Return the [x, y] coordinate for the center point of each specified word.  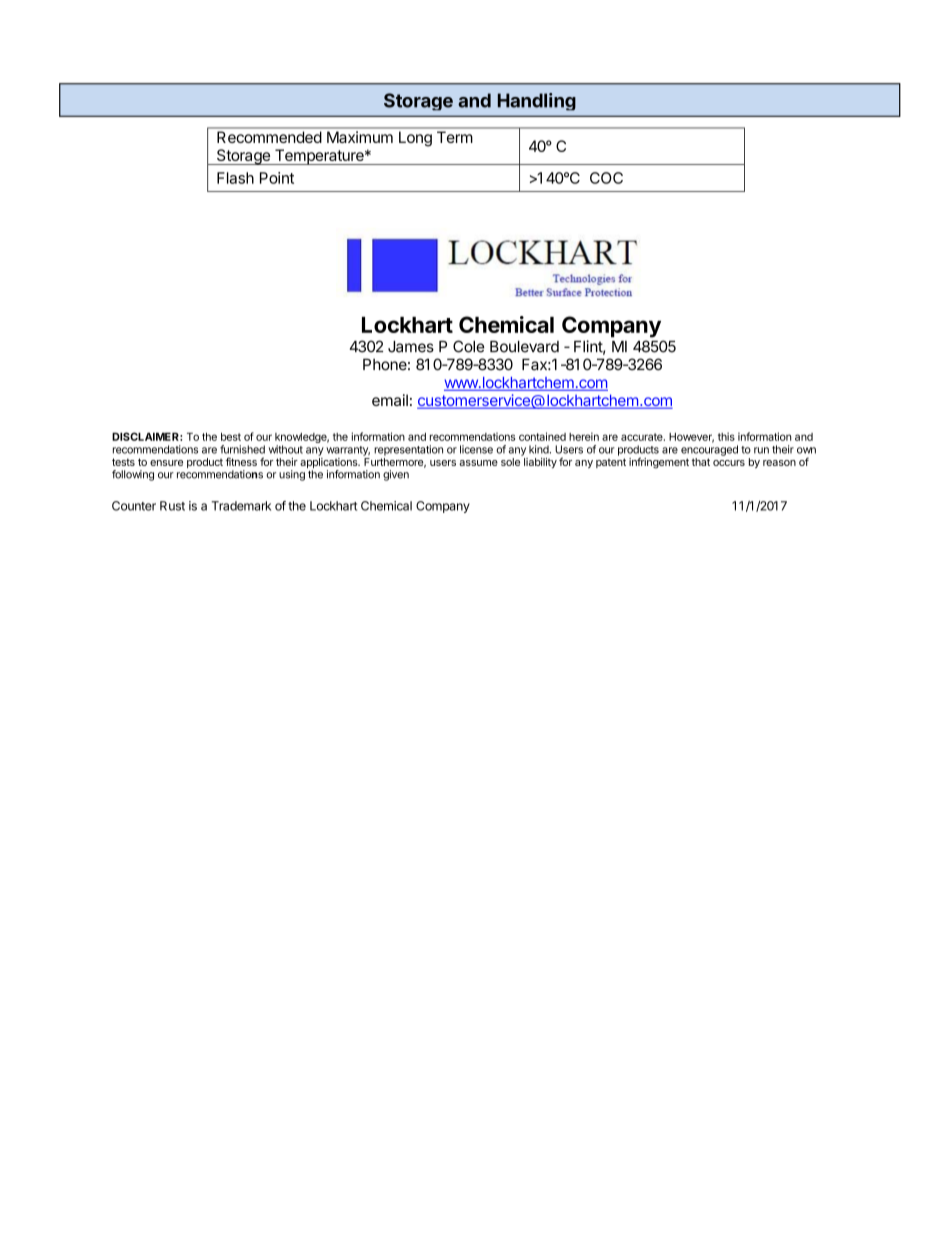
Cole [468, 346]
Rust [172, 506]
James [411, 347]
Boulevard [524, 347]
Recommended [269, 137]
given [396, 475]
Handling [537, 102]
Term [454, 137]
